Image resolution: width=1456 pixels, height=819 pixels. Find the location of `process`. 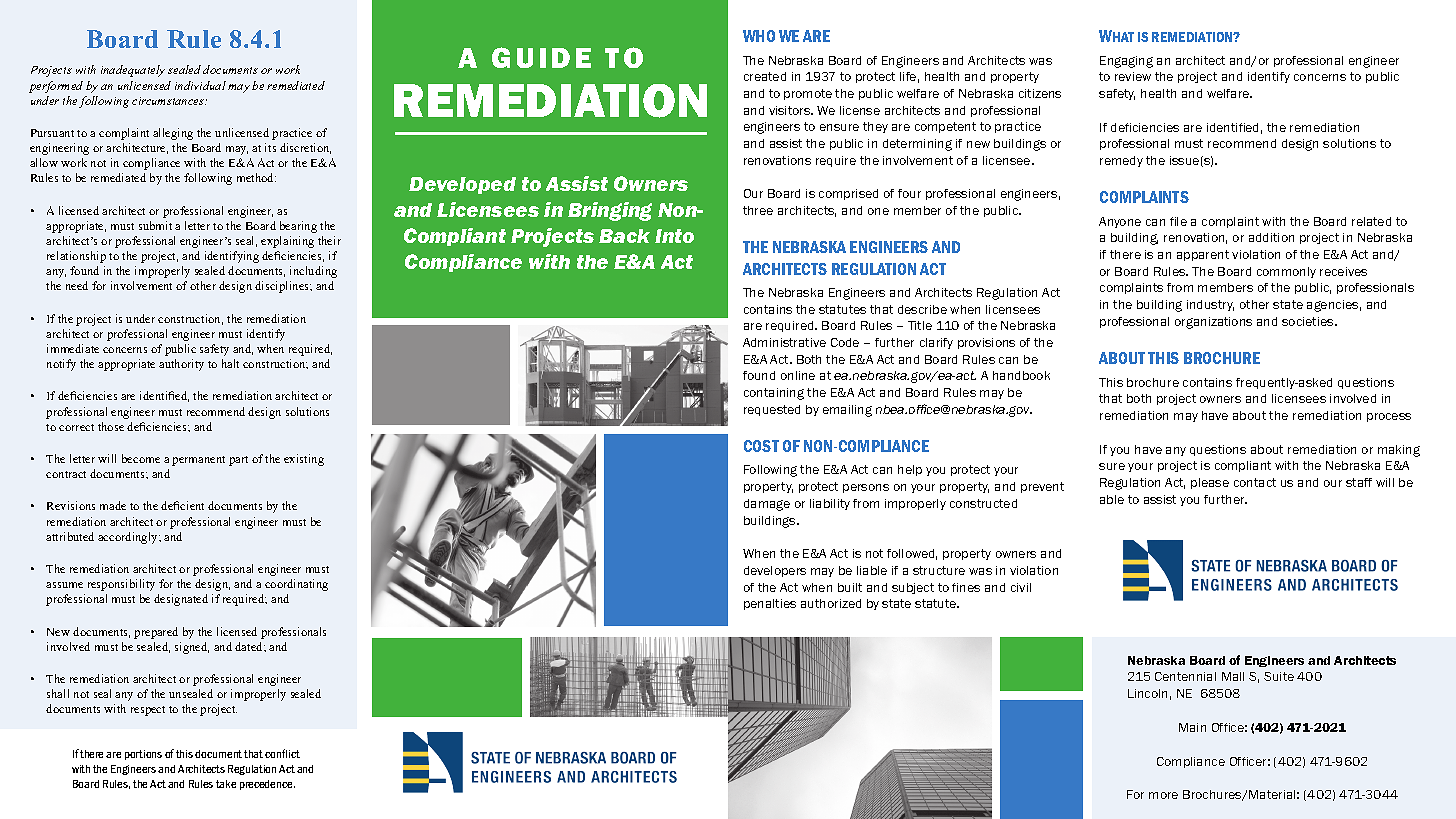

process is located at coordinates (1389, 417).
